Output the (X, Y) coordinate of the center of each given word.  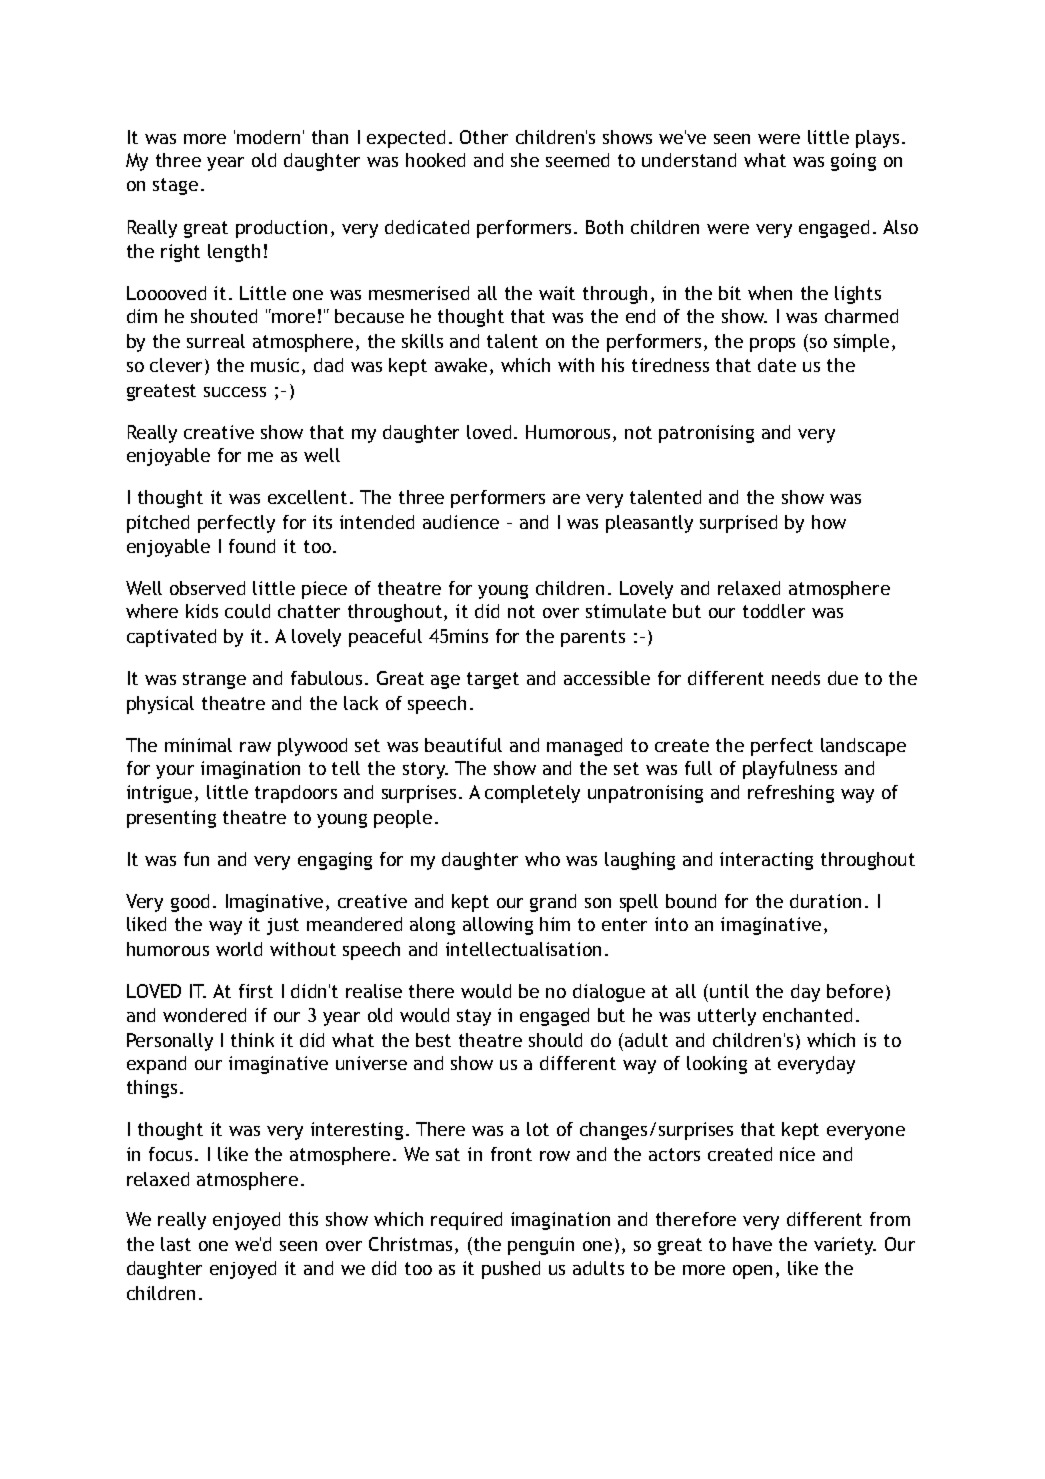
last (176, 1244)
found (252, 546)
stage (175, 186)
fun (196, 859)
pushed (511, 1270)
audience (461, 522)
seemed (577, 160)
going (853, 162)
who (542, 859)
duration (825, 901)
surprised (738, 524)
